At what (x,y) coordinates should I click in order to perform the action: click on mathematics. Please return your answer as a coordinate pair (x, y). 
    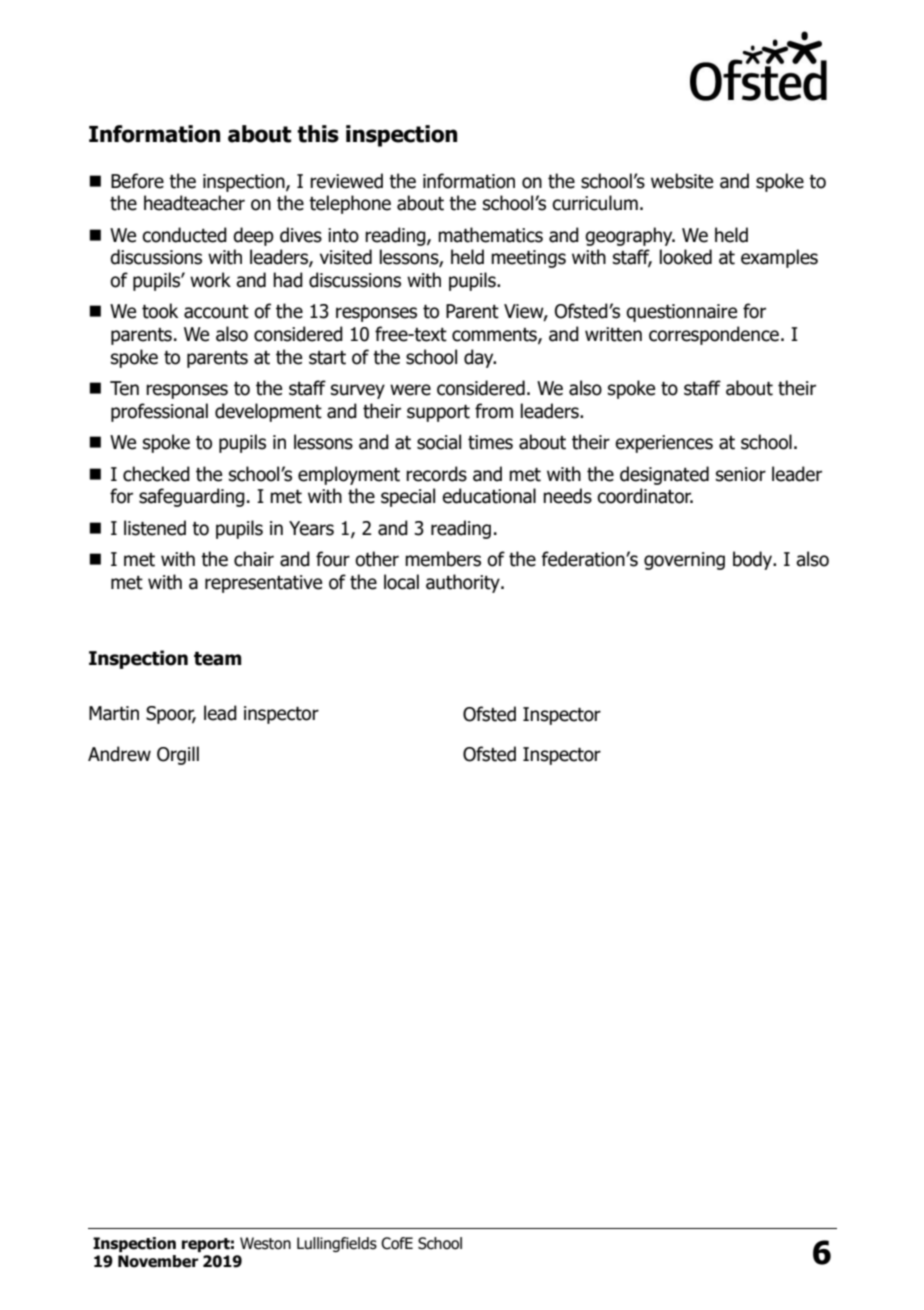
    Looking at the image, I should click on (490, 235).
